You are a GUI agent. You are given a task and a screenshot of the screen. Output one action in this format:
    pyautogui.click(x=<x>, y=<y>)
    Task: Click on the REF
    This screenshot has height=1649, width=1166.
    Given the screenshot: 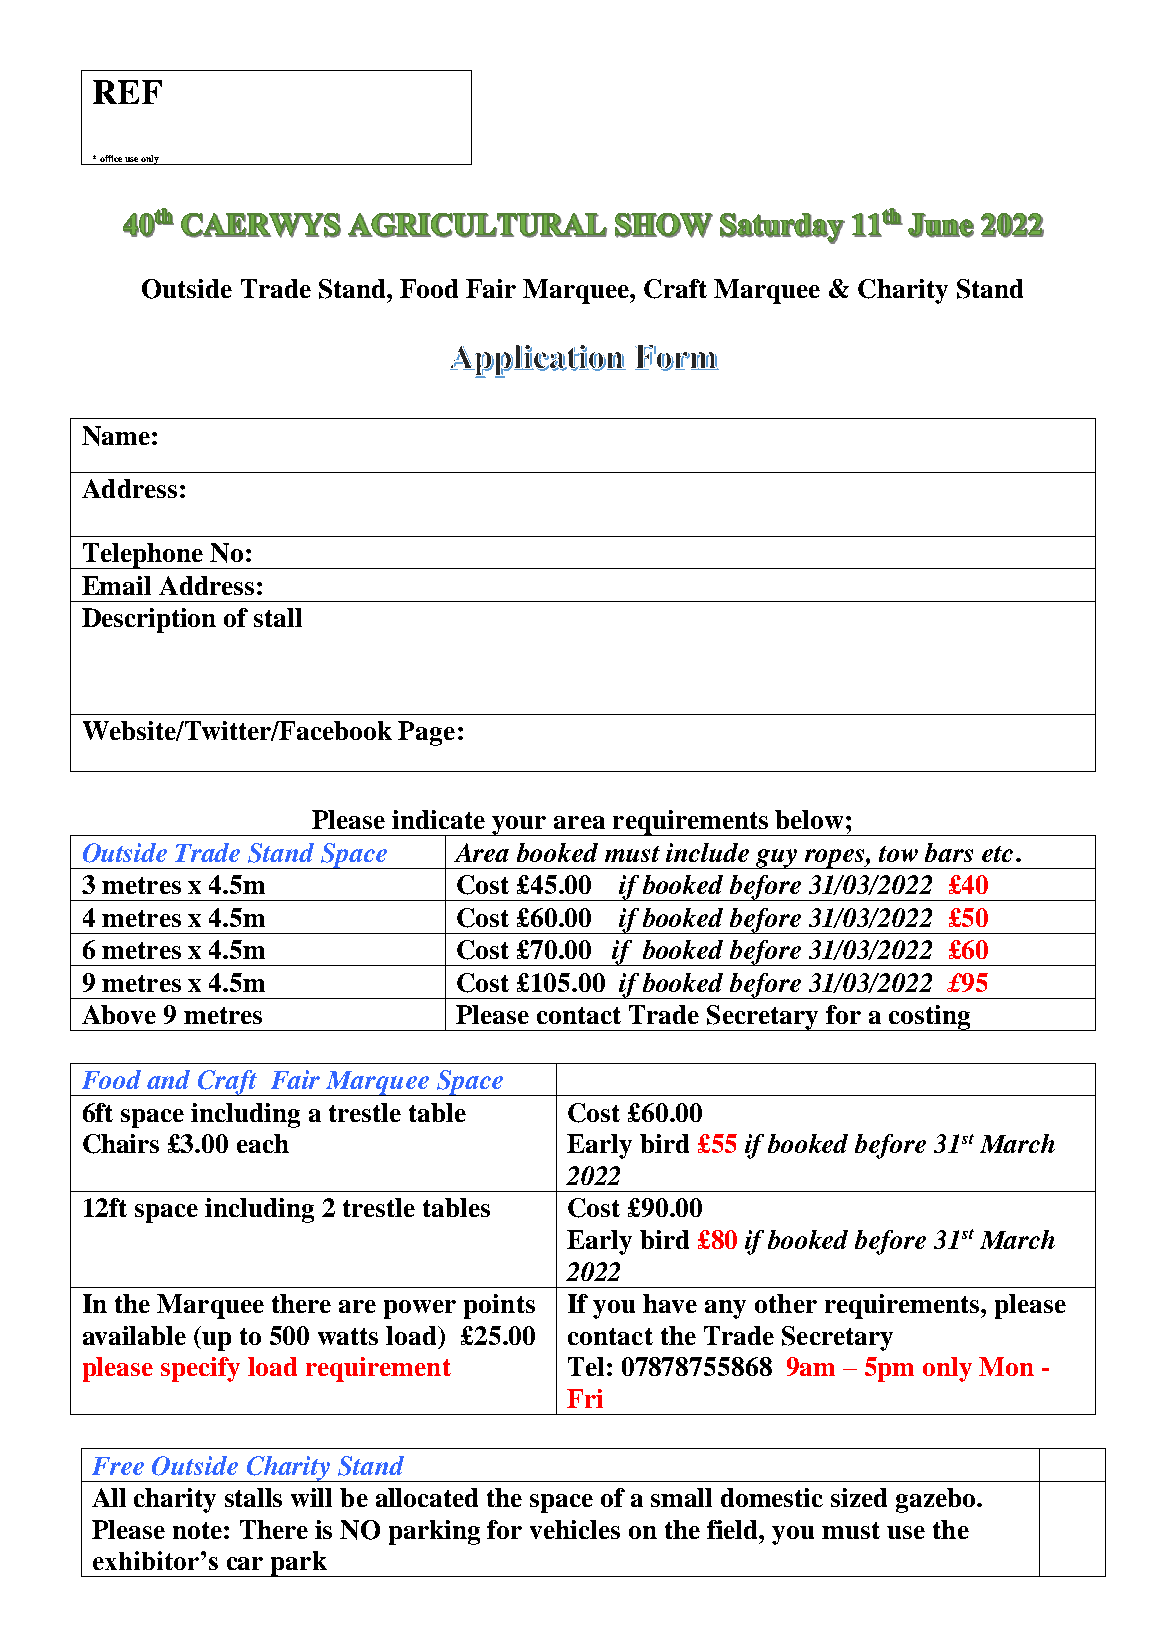 What is the action you would take?
    pyautogui.click(x=127, y=92)
